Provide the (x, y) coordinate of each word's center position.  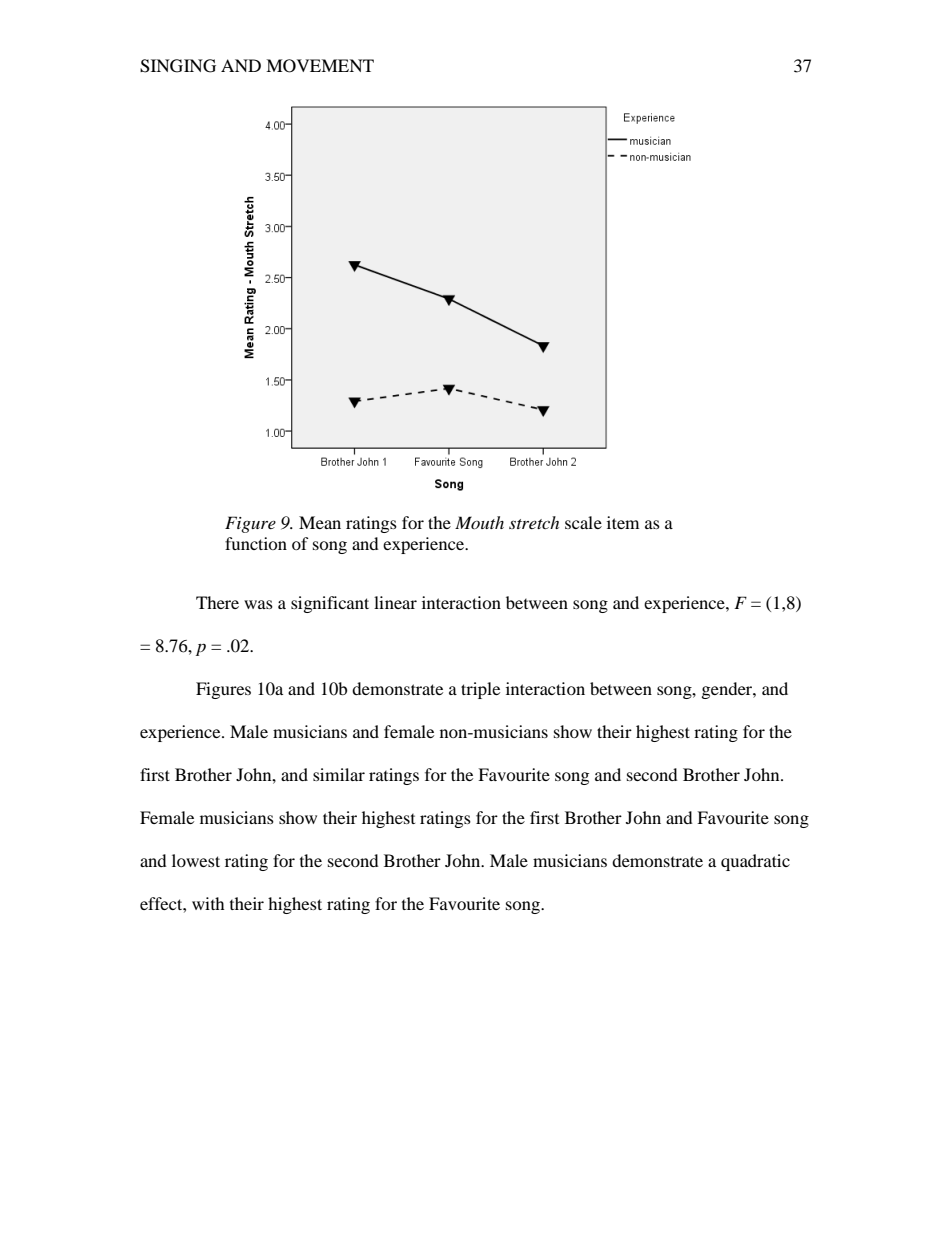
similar (339, 774)
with (208, 903)
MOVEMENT (320, 66)
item (623, 522)
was (258, 604)
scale (583, 522)
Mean (320, 522)
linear (395, 602)
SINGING (178, 66)
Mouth (479, 522)
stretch (534, 522)
